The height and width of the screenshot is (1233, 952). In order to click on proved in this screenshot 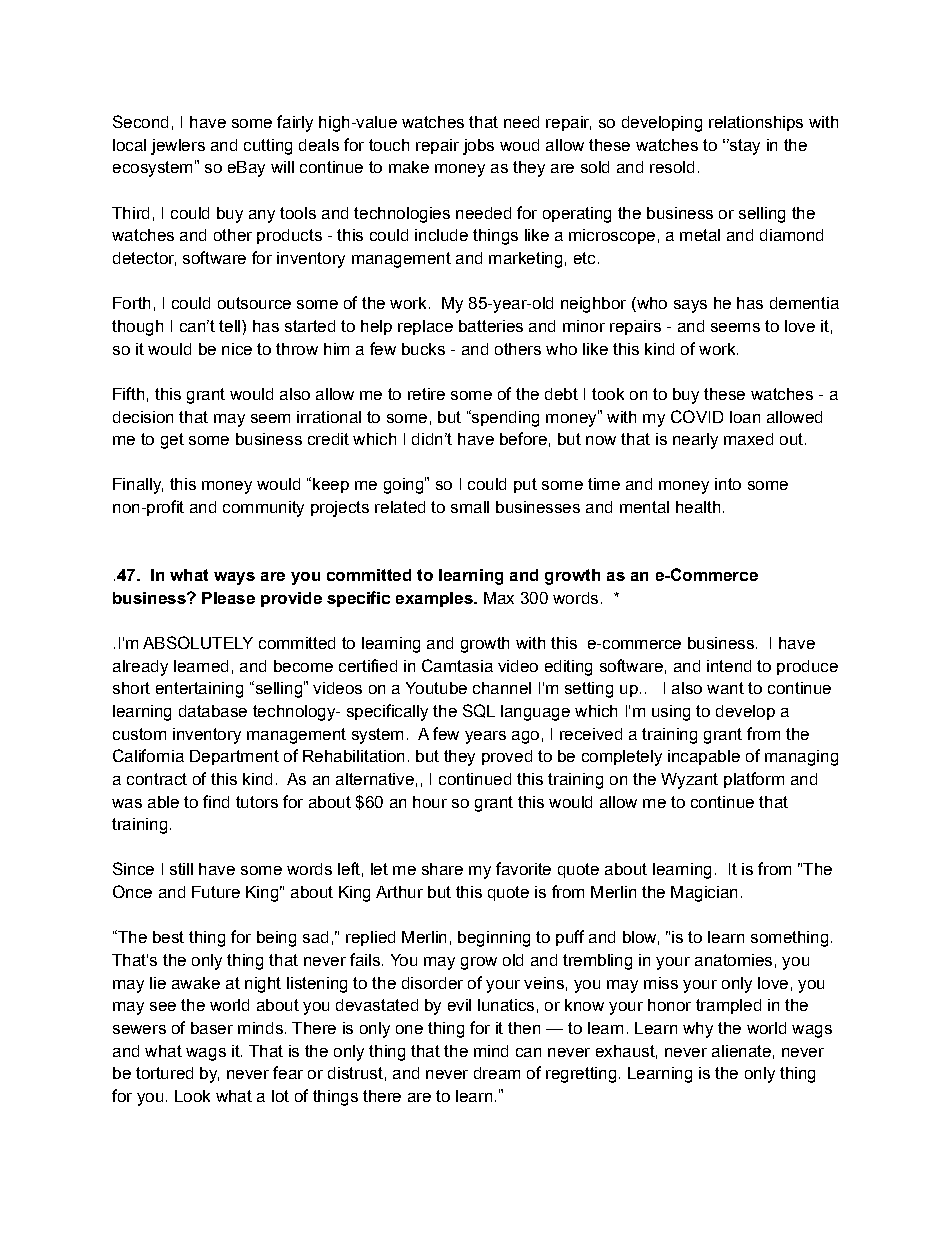, I will do `click(507, 757)`.
